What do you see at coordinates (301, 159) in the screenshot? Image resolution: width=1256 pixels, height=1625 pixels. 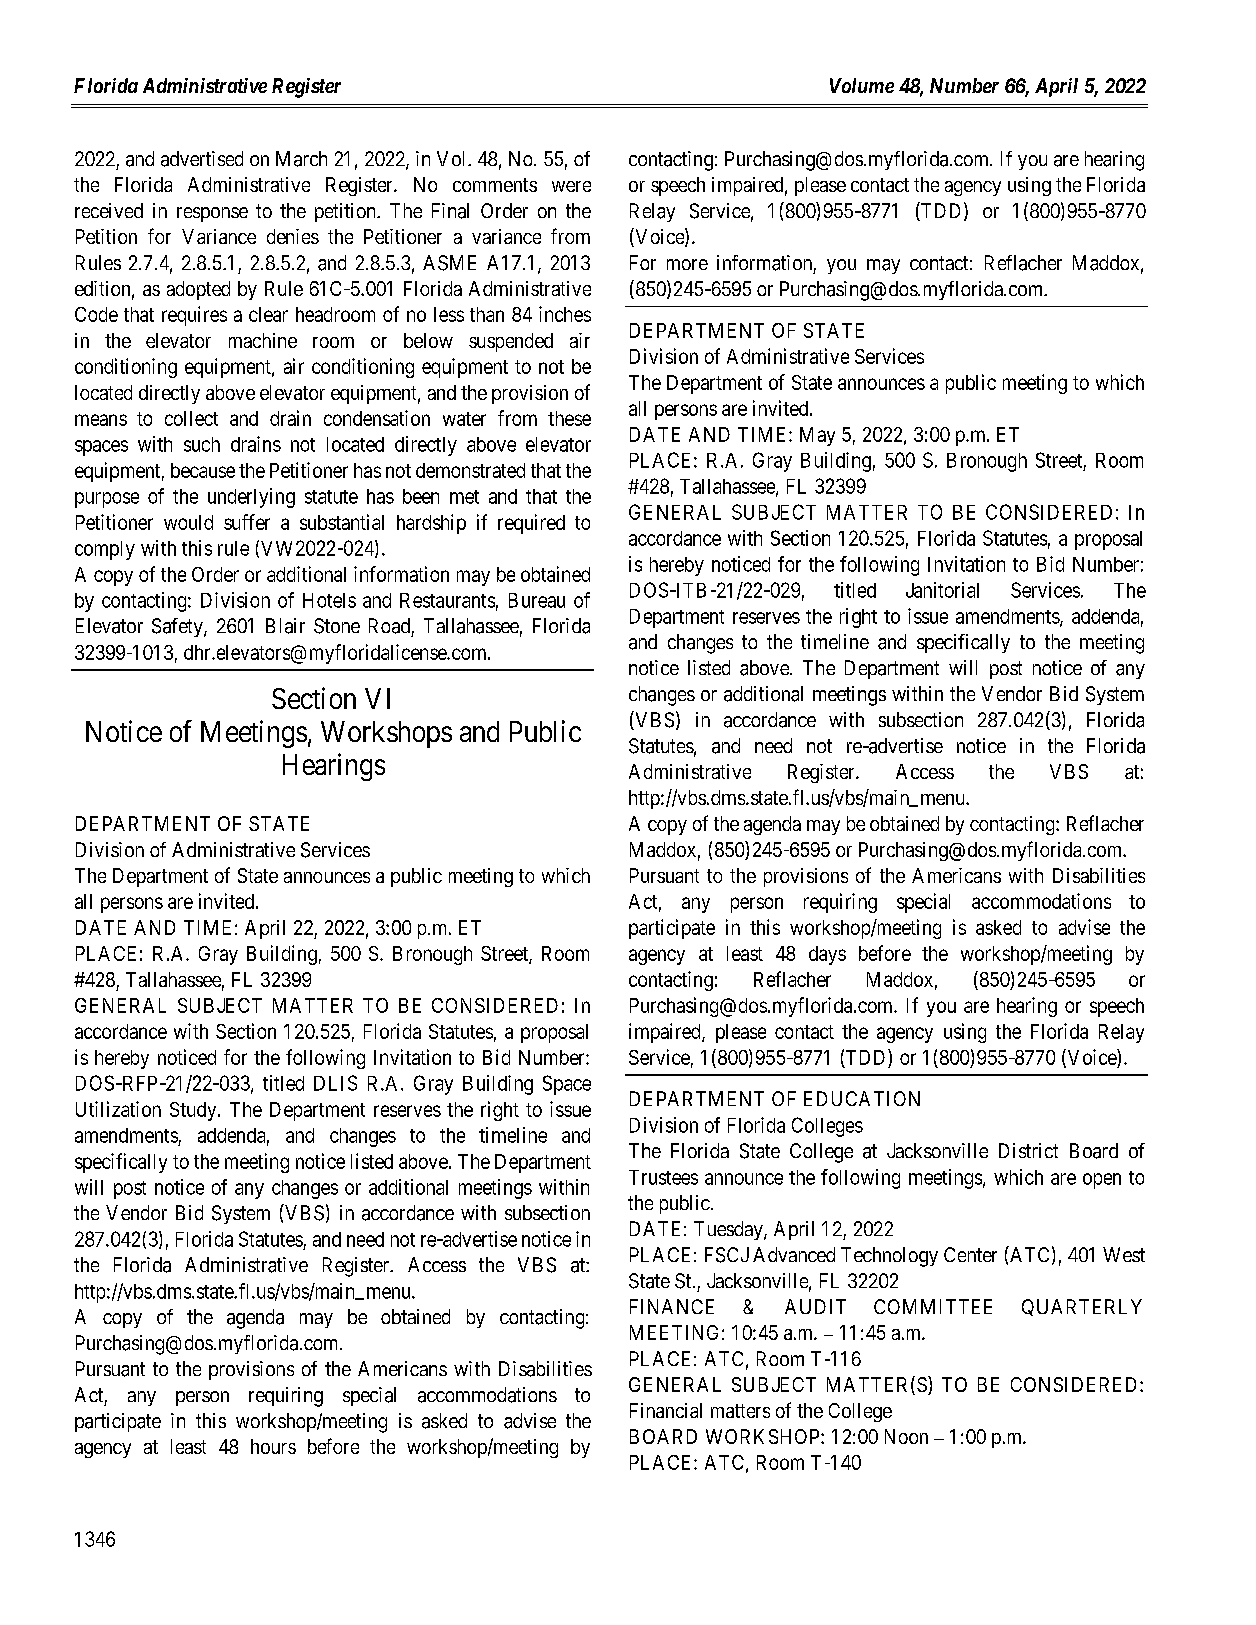 I see `March` at bounding box center [301, 159].
